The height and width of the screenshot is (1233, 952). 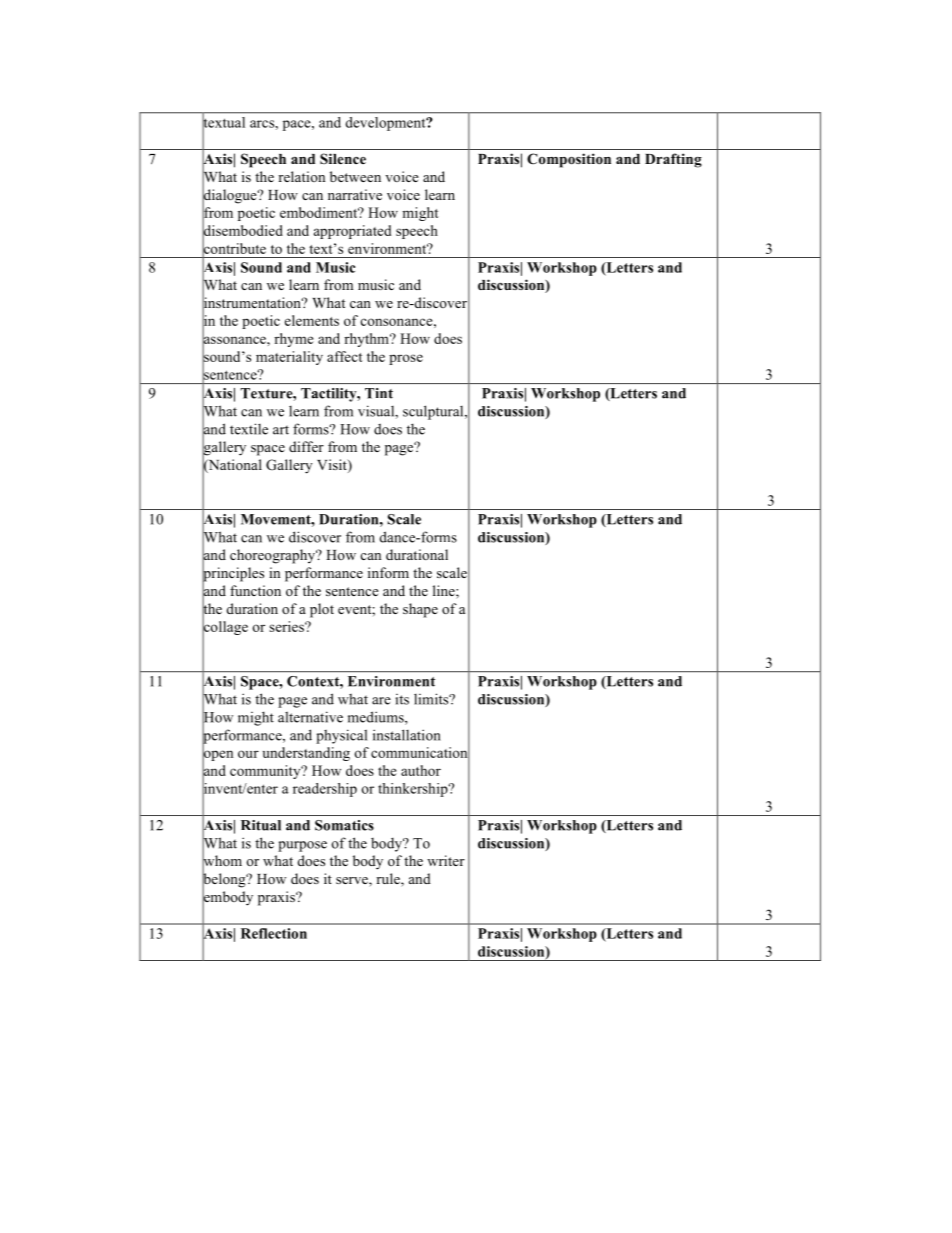 I want to click on relation, so click(x=301, y=176).
